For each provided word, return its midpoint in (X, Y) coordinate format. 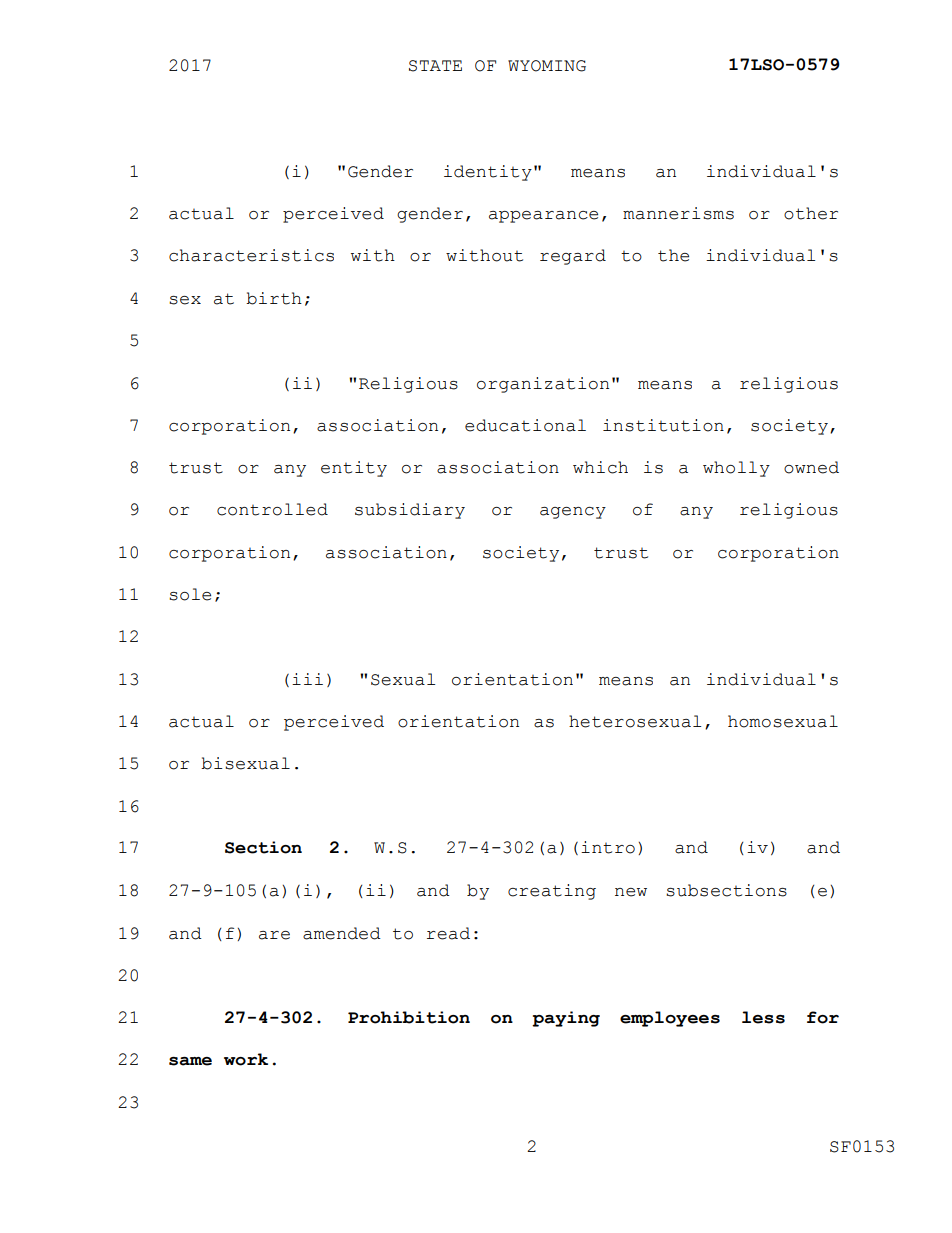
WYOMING (547, 66)
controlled (272, 509)
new (631, 892)
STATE (435, 66)
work (246, 1059)
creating (552, 892)
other (811, 213)
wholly (736, 469)
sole (190, 594)
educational (525, 425)
